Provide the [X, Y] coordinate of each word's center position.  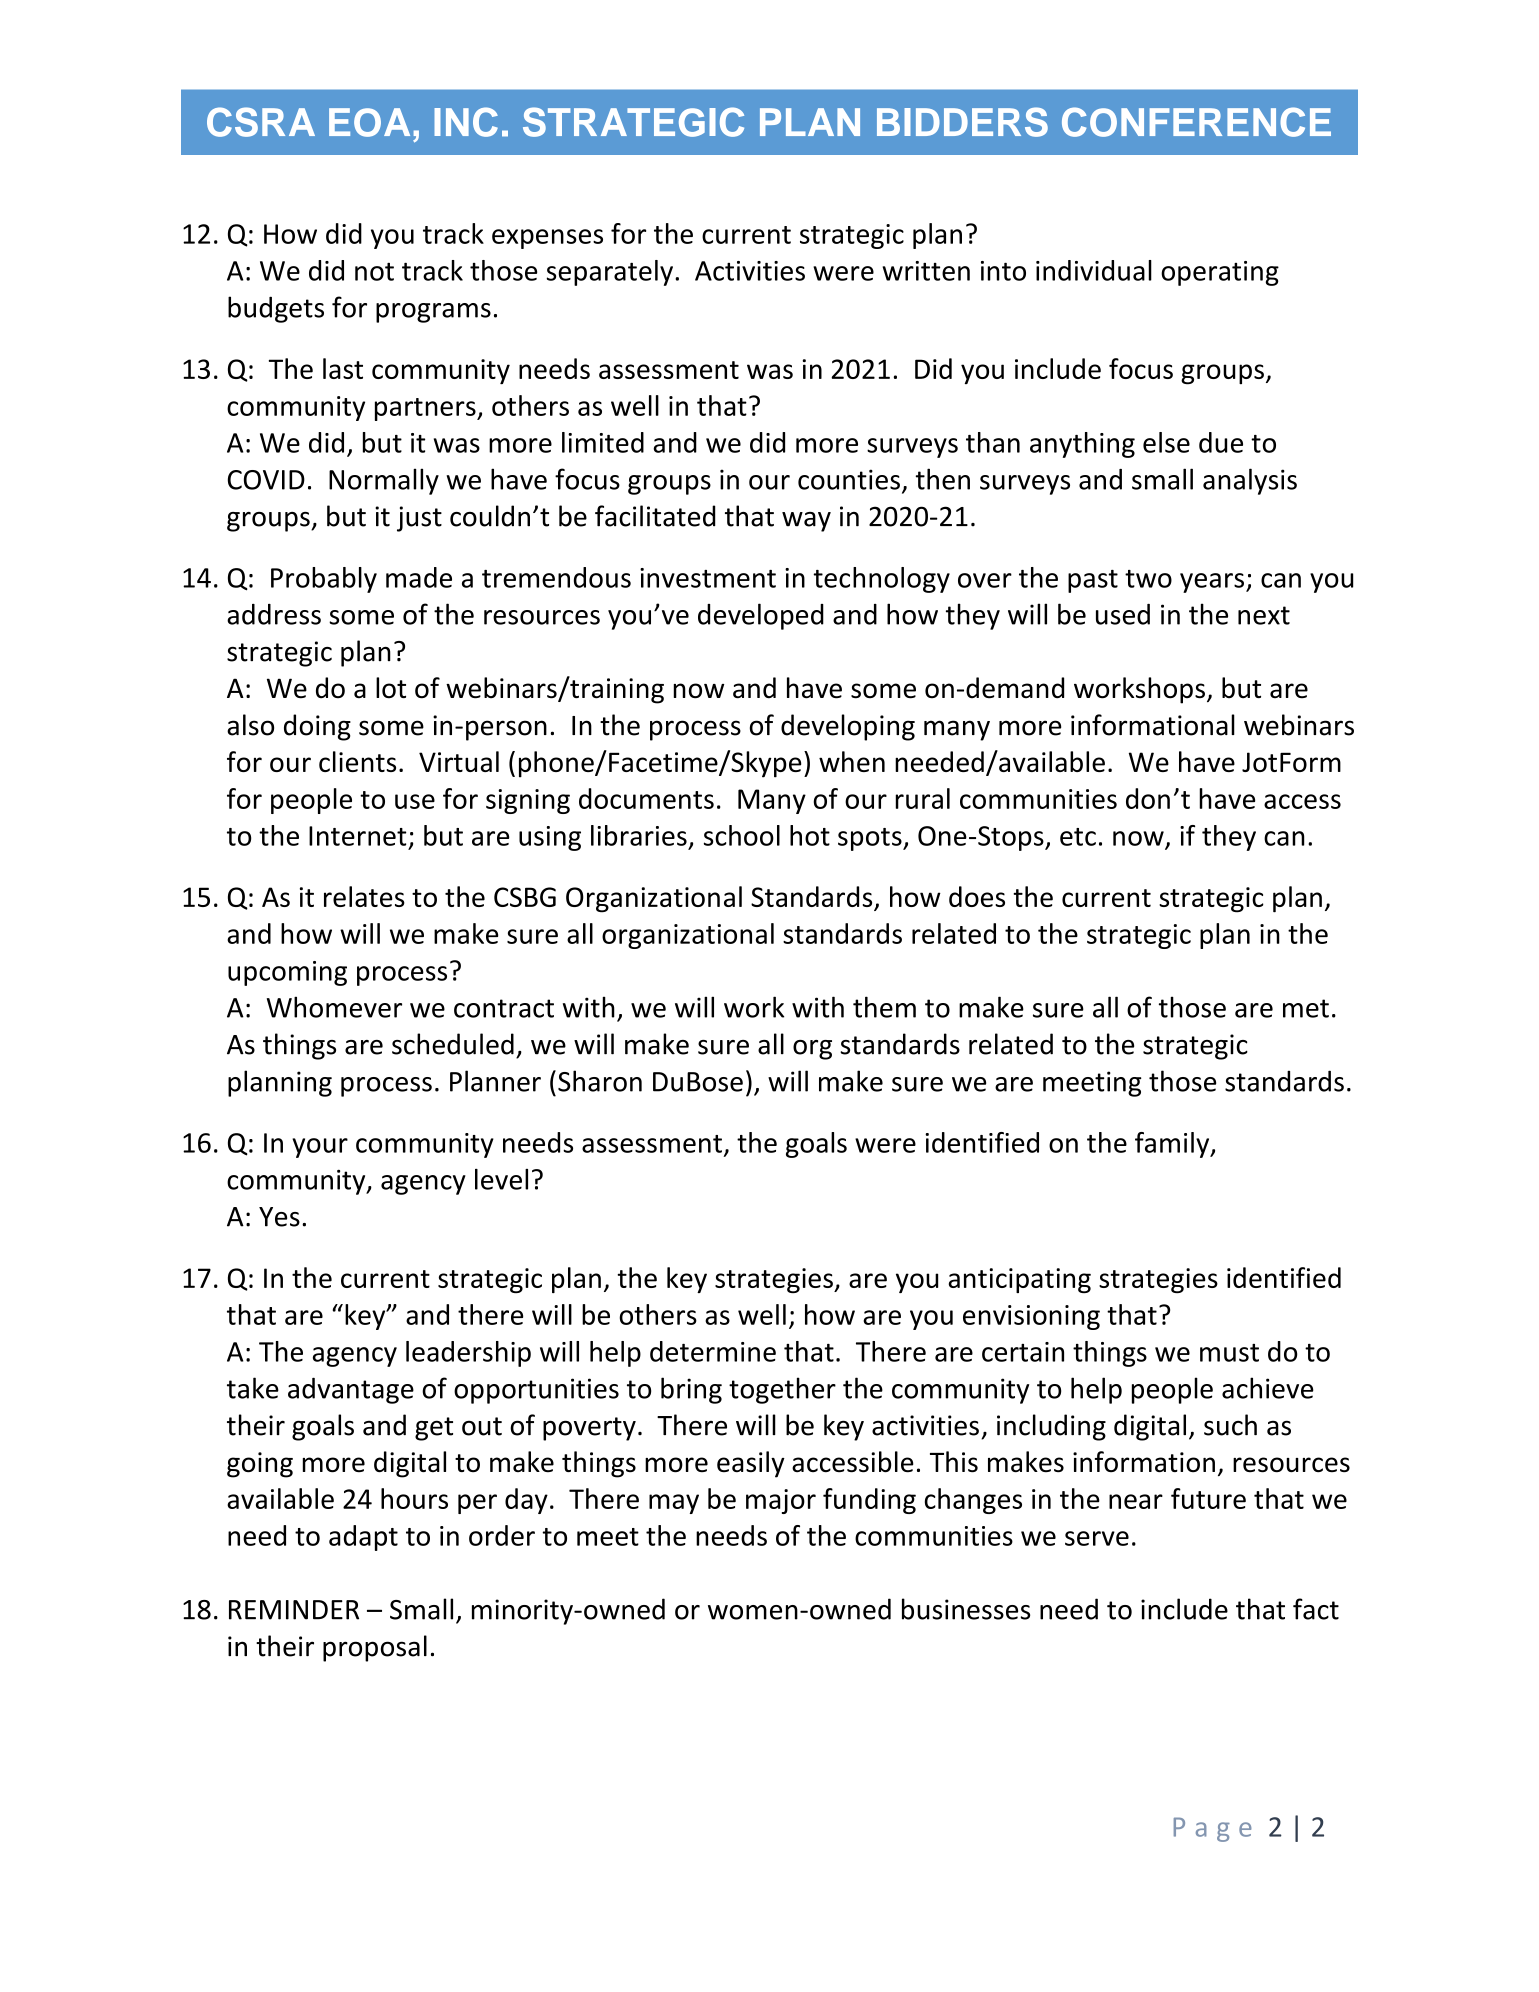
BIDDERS [962, 122]
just [419, 519]
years [1212, 583]
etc [1078, 837]
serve [1097, 1538]
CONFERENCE [1196, 122]
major [781, 1501]
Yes [279, 1217]
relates [364, 896]
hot [810, 835]
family [1173, 1145]
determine [713, 1351]
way [806, 522]
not [374, 271]
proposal [375, 1648]
